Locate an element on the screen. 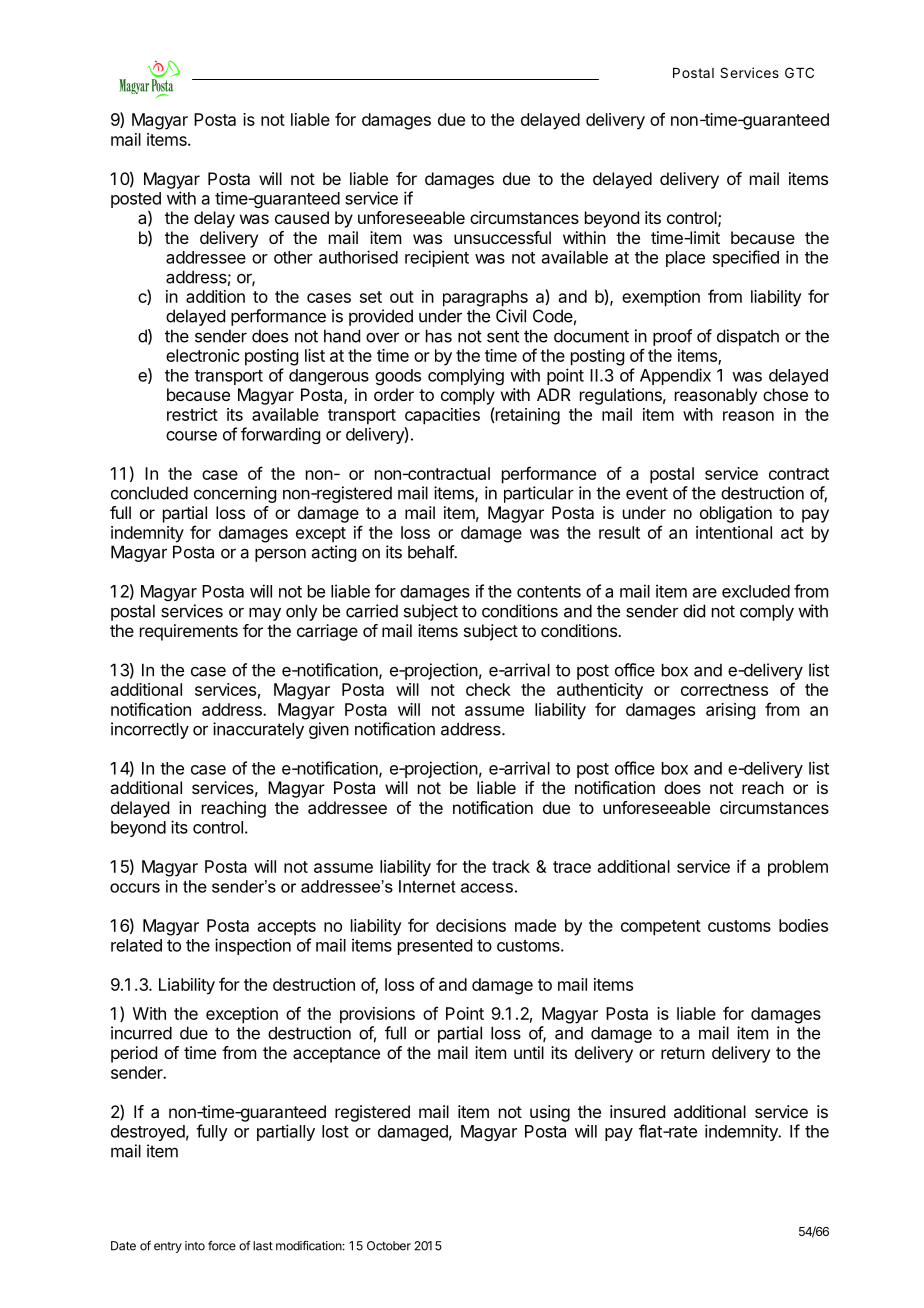 The height and width of the screenshot is (1308, 924). return is located at coordinates (683, 1053).
